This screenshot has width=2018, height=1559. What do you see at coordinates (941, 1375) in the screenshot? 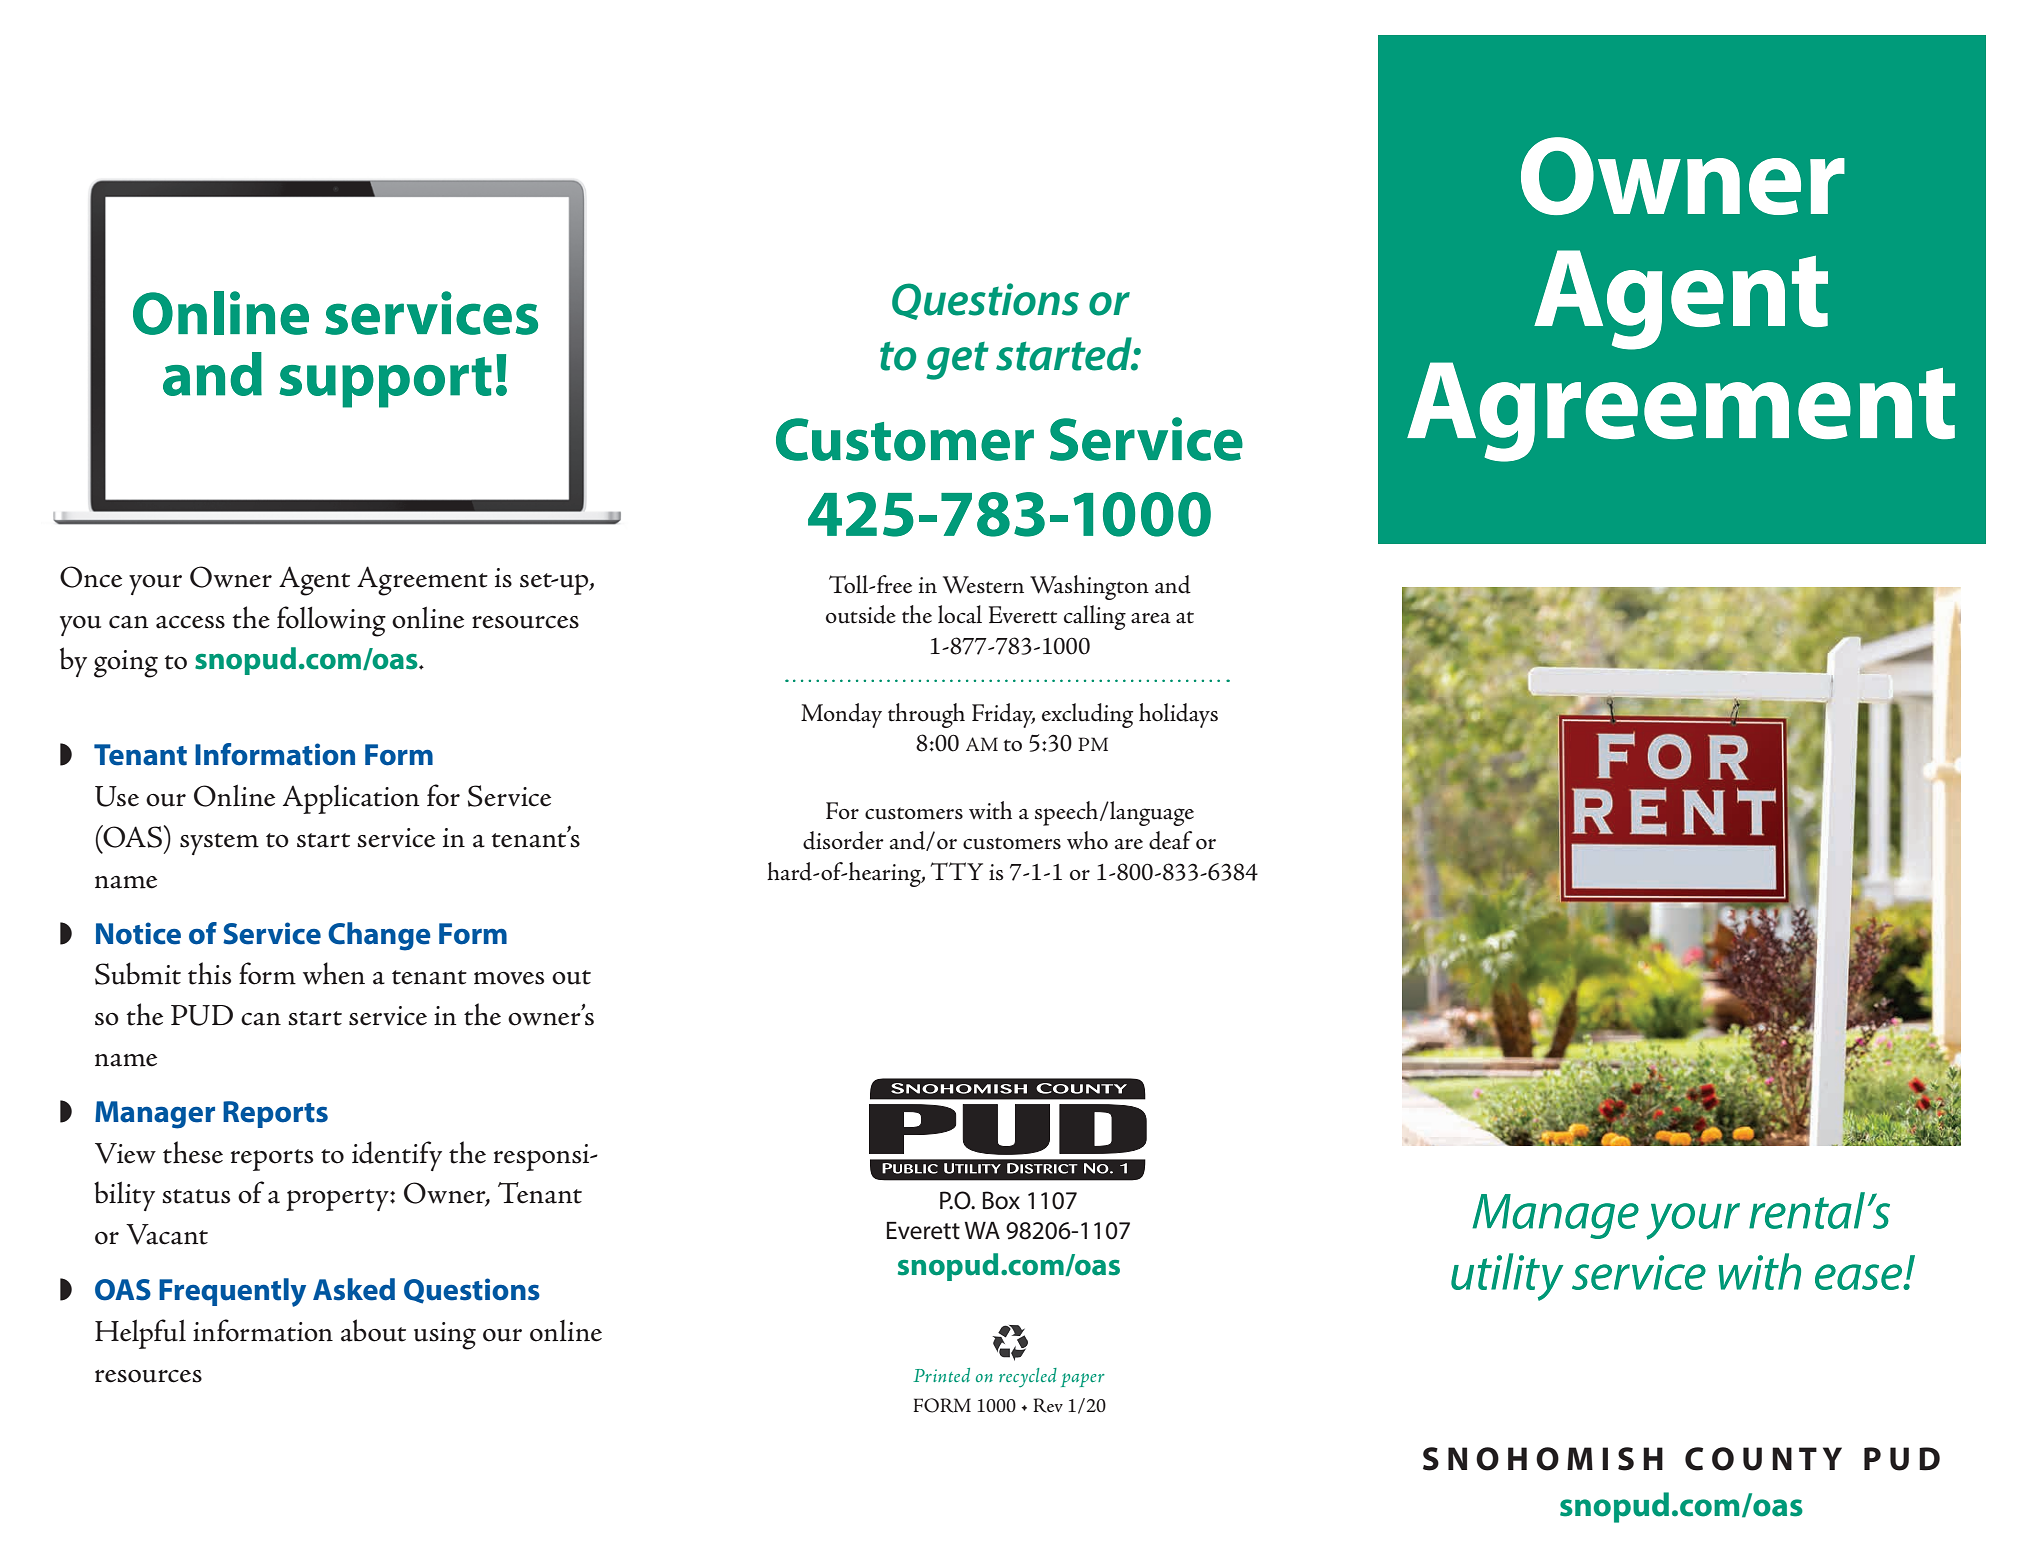
I see `Printed` at bounding box center [941, 1375].
